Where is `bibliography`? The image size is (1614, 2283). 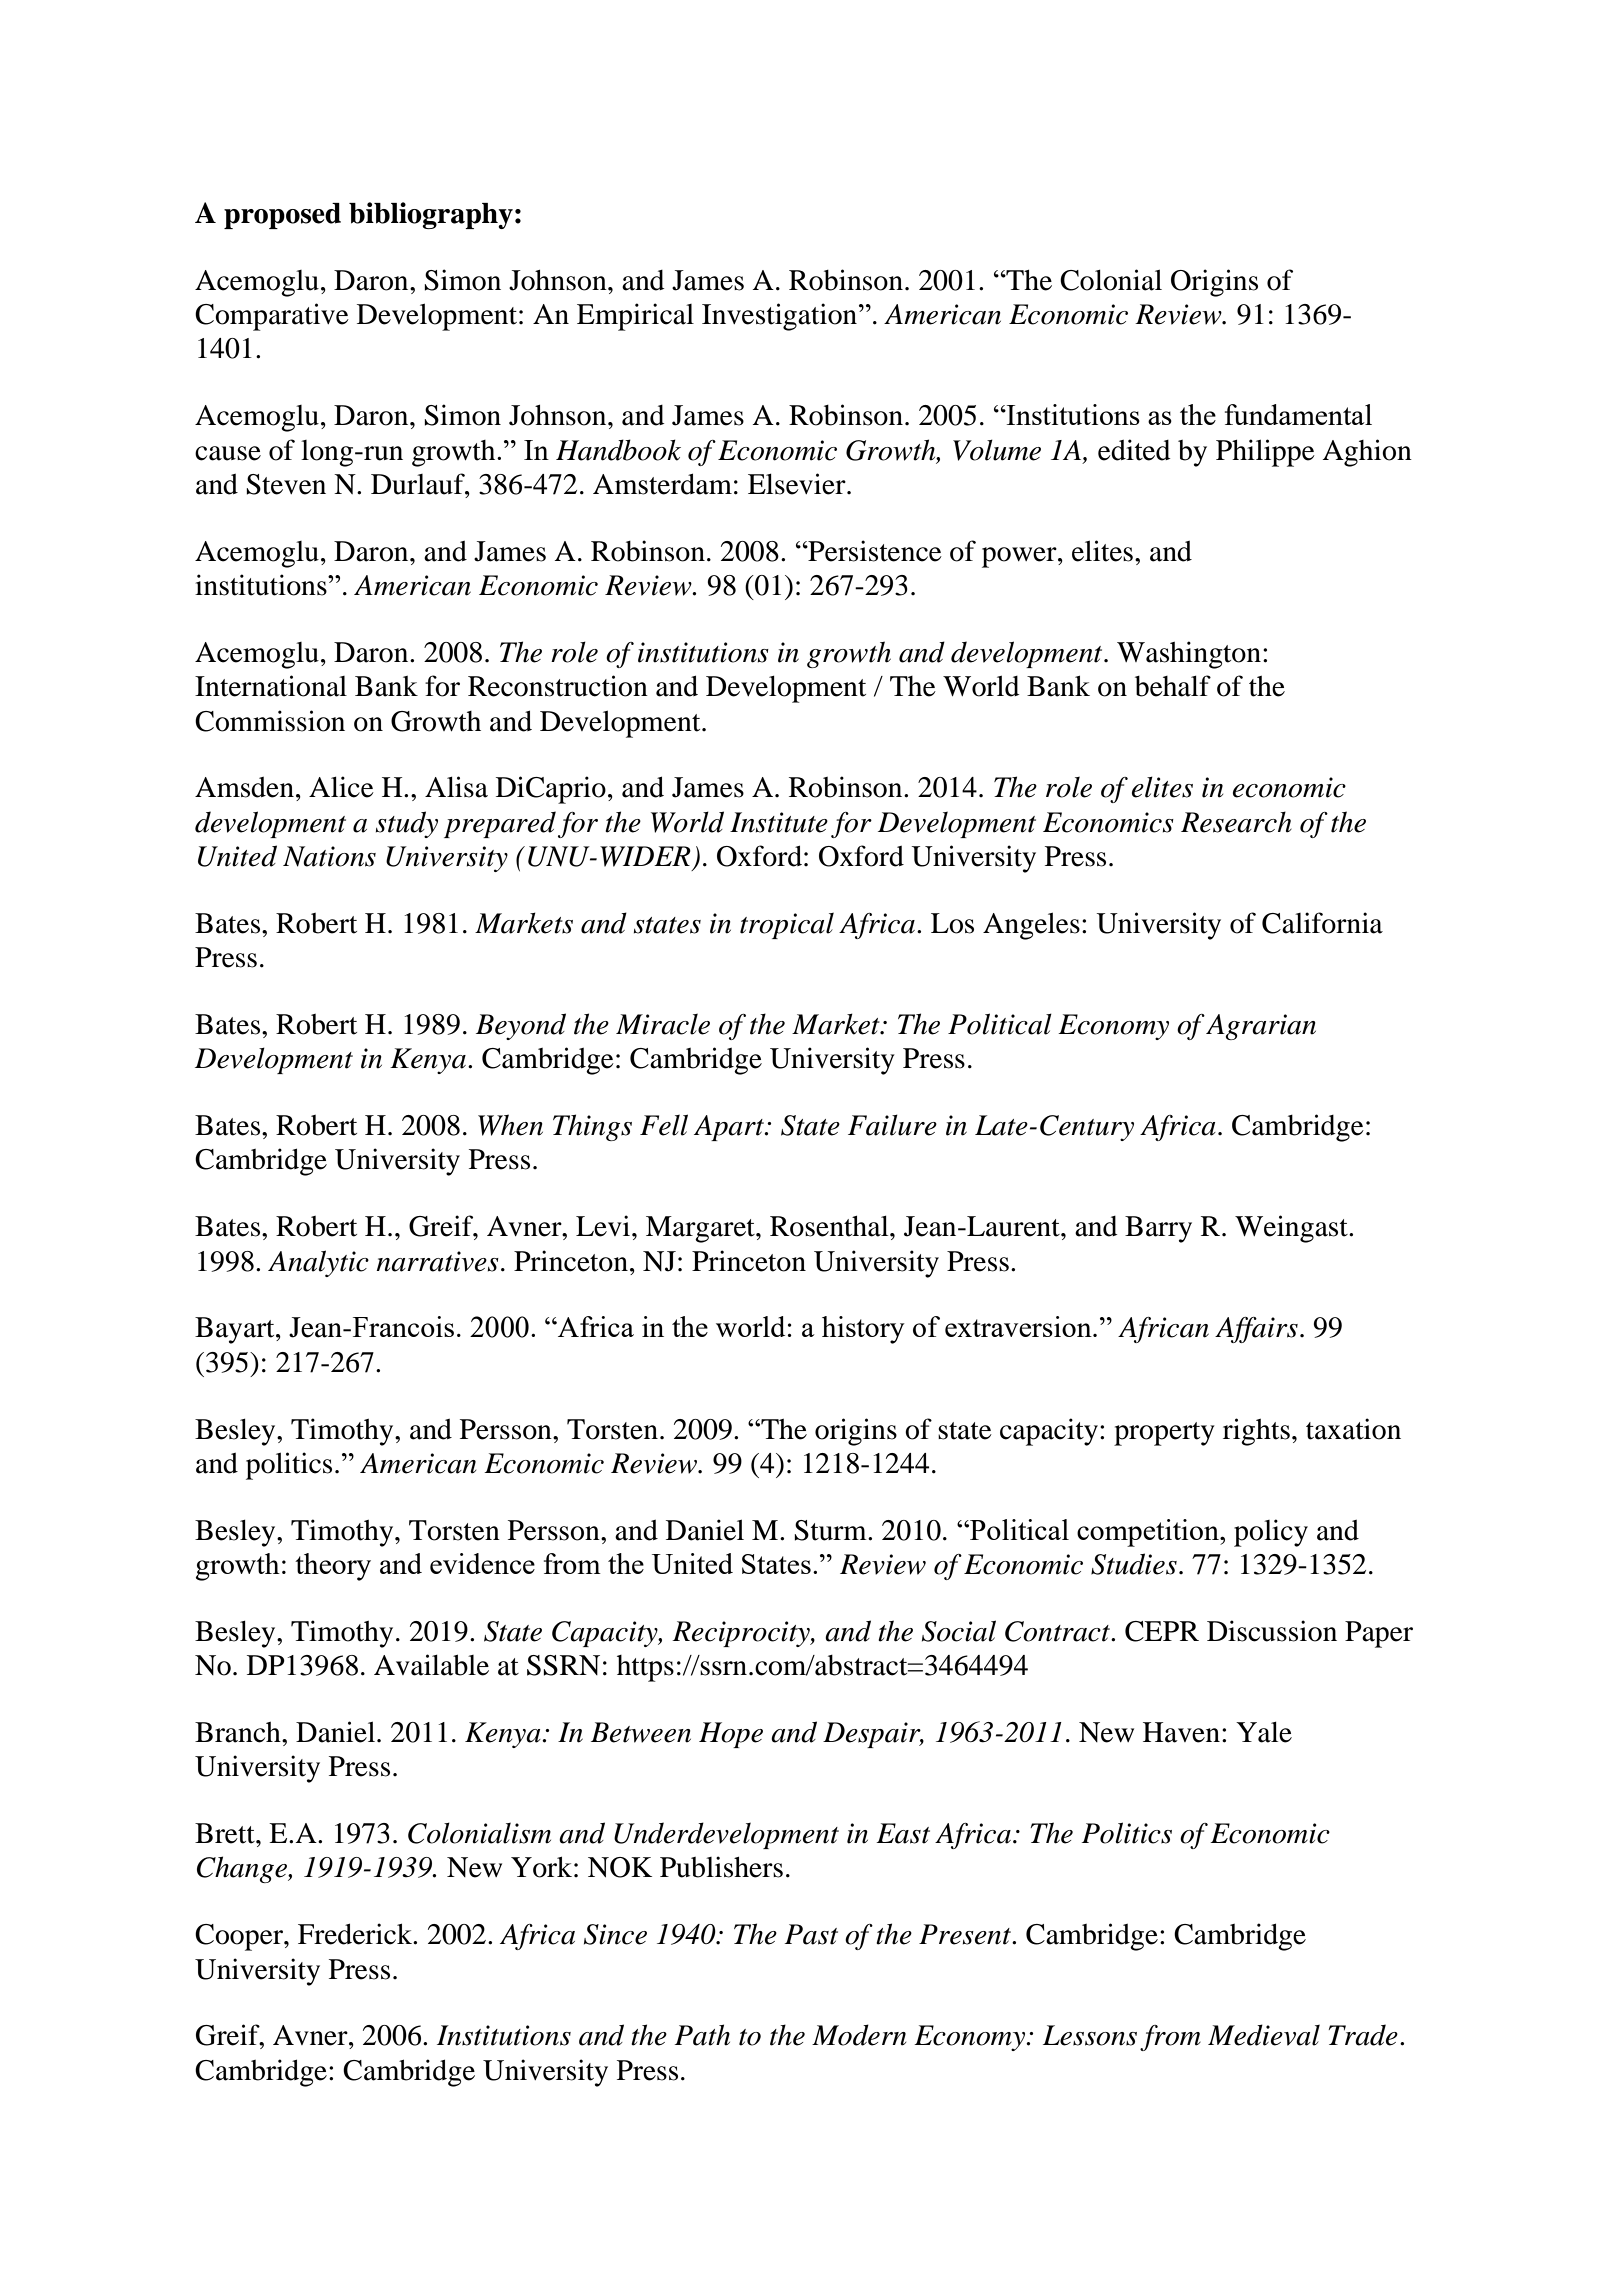
bibliography is located at coordinates (431, 215).
